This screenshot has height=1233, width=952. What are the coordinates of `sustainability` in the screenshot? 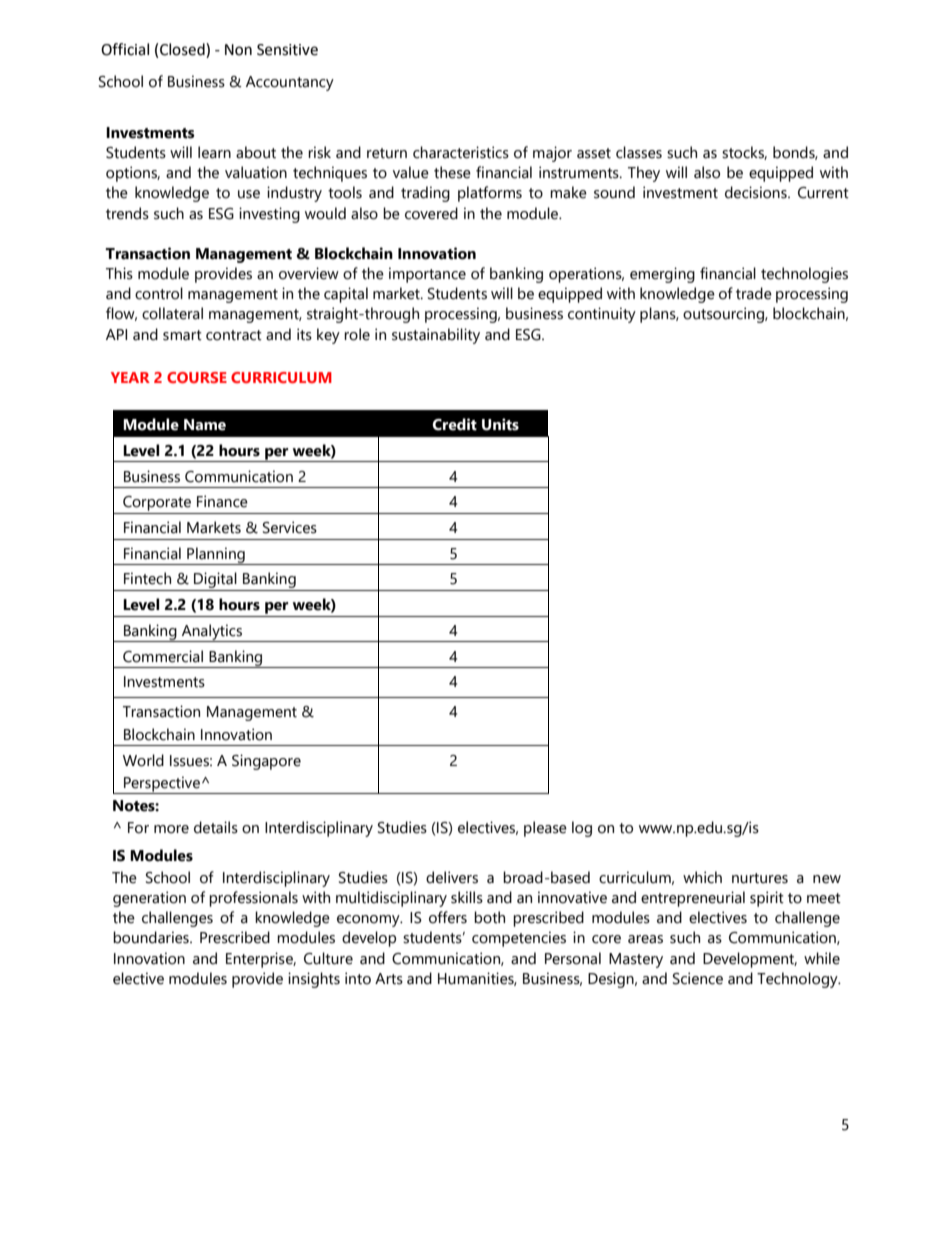 It's located at (436, 336).
